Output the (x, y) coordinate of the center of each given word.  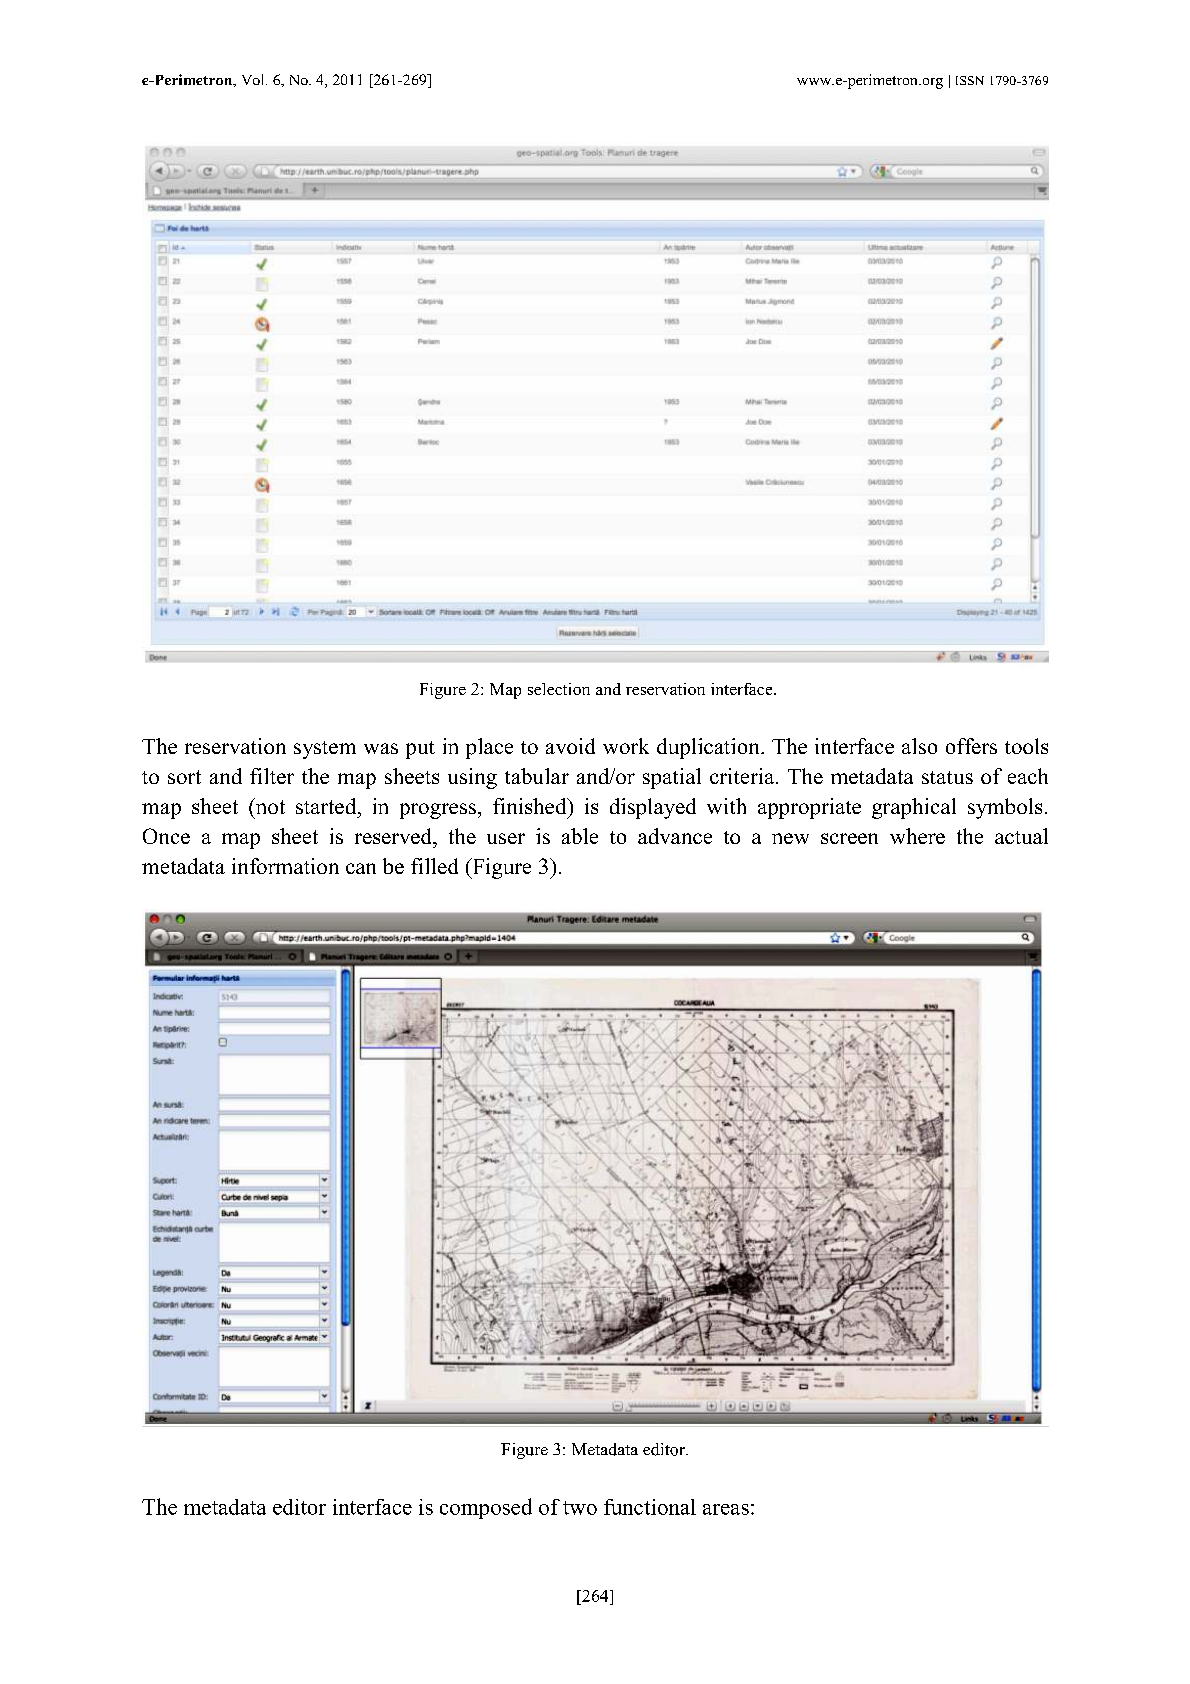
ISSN (970, 80)
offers (971, 746)
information (285, 866)
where (917, 836)
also (919, 746)
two (580, 1508)
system (325, 750)
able (580, 836)
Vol (254, 79)
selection (559, 689)
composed (486, 1508)
